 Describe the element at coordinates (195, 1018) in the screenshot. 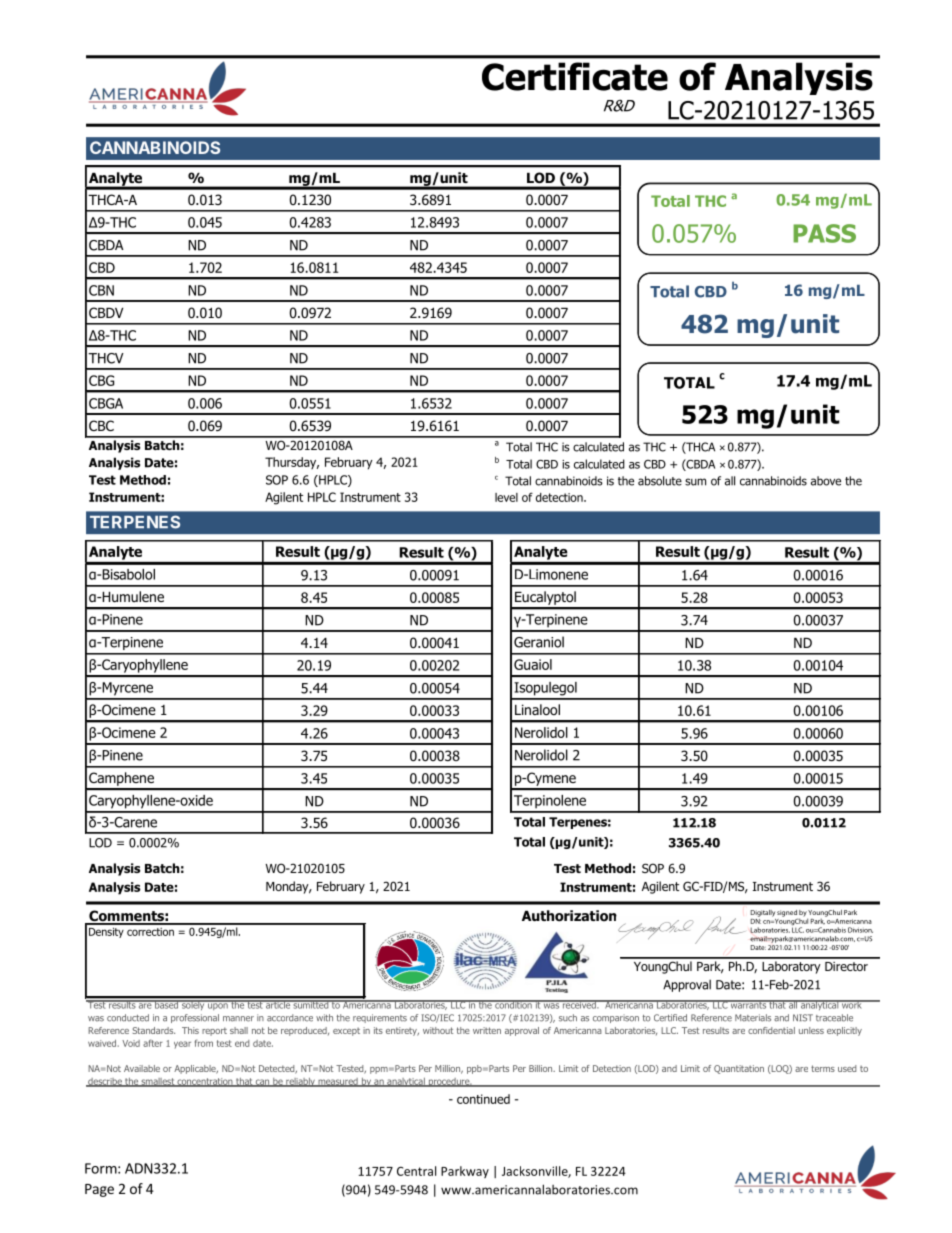

I see `professional` at that location.
